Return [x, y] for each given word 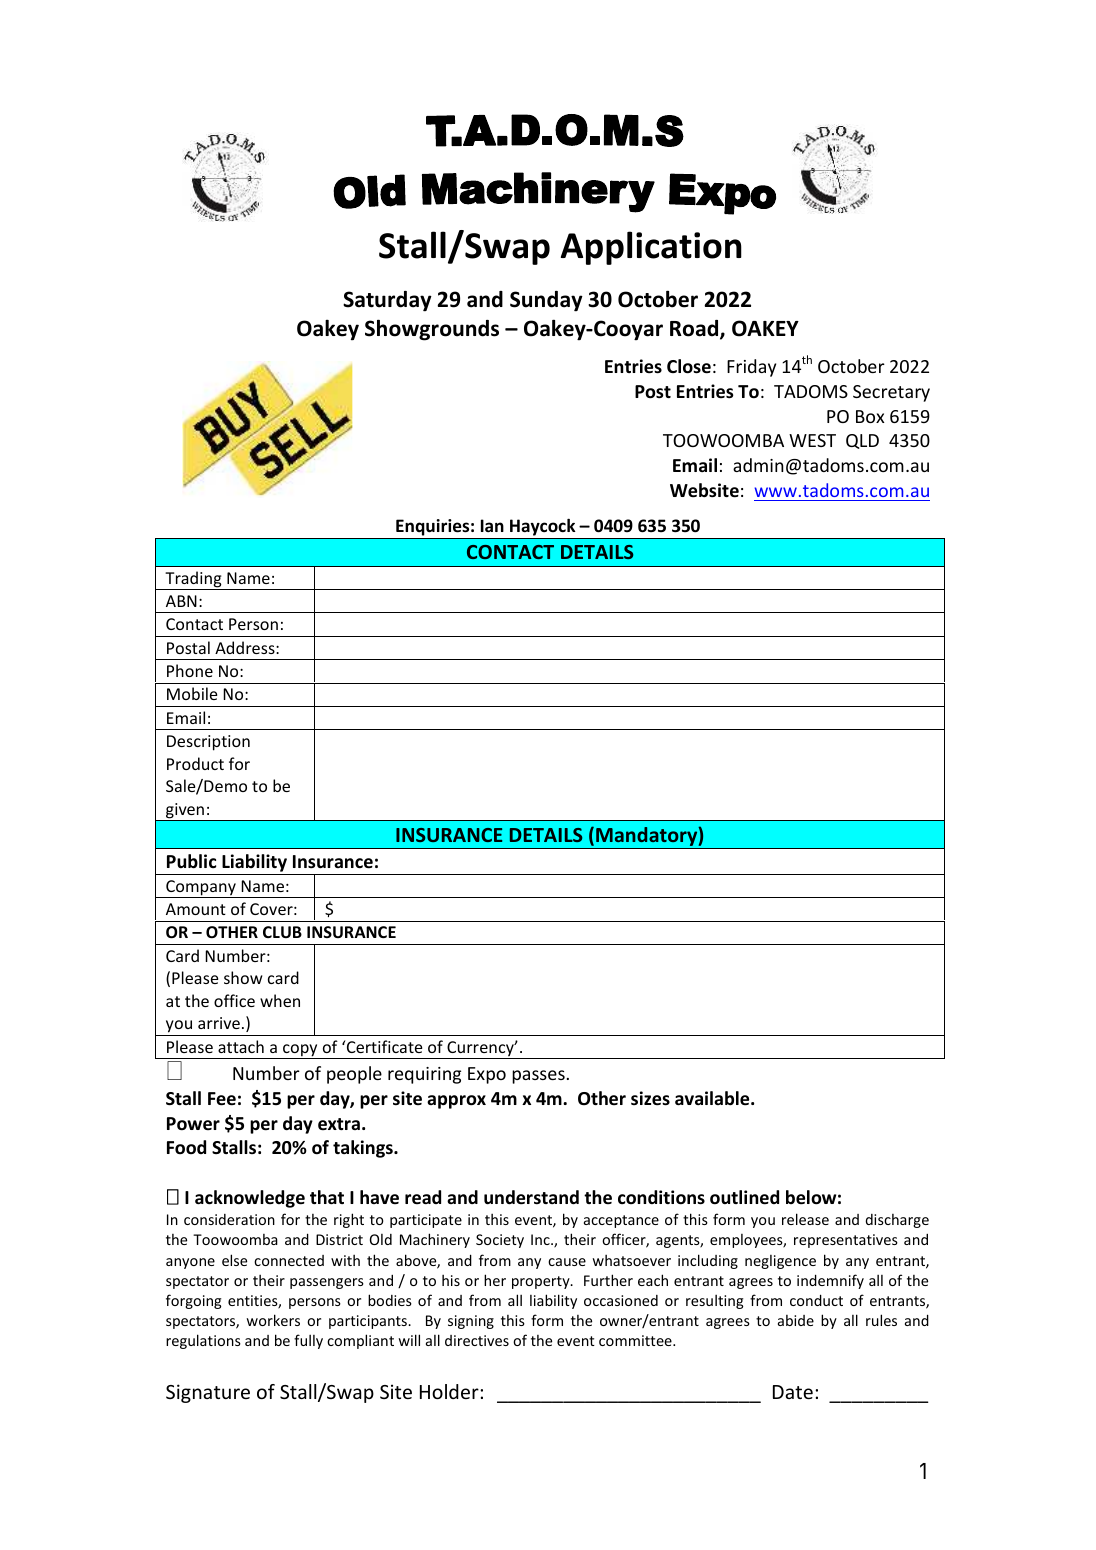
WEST [812, 440]
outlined [744, 1197]
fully [308, 1341]
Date [793, 1392]
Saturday [387, 301]
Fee [222, 1099]
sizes [650, 1098]
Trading [193, 580]
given [185, 812]
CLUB [282, 932]
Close [689, 366]
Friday [751, 368]
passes [538, 1077]
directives [477, 1340]
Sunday [546, 301]
